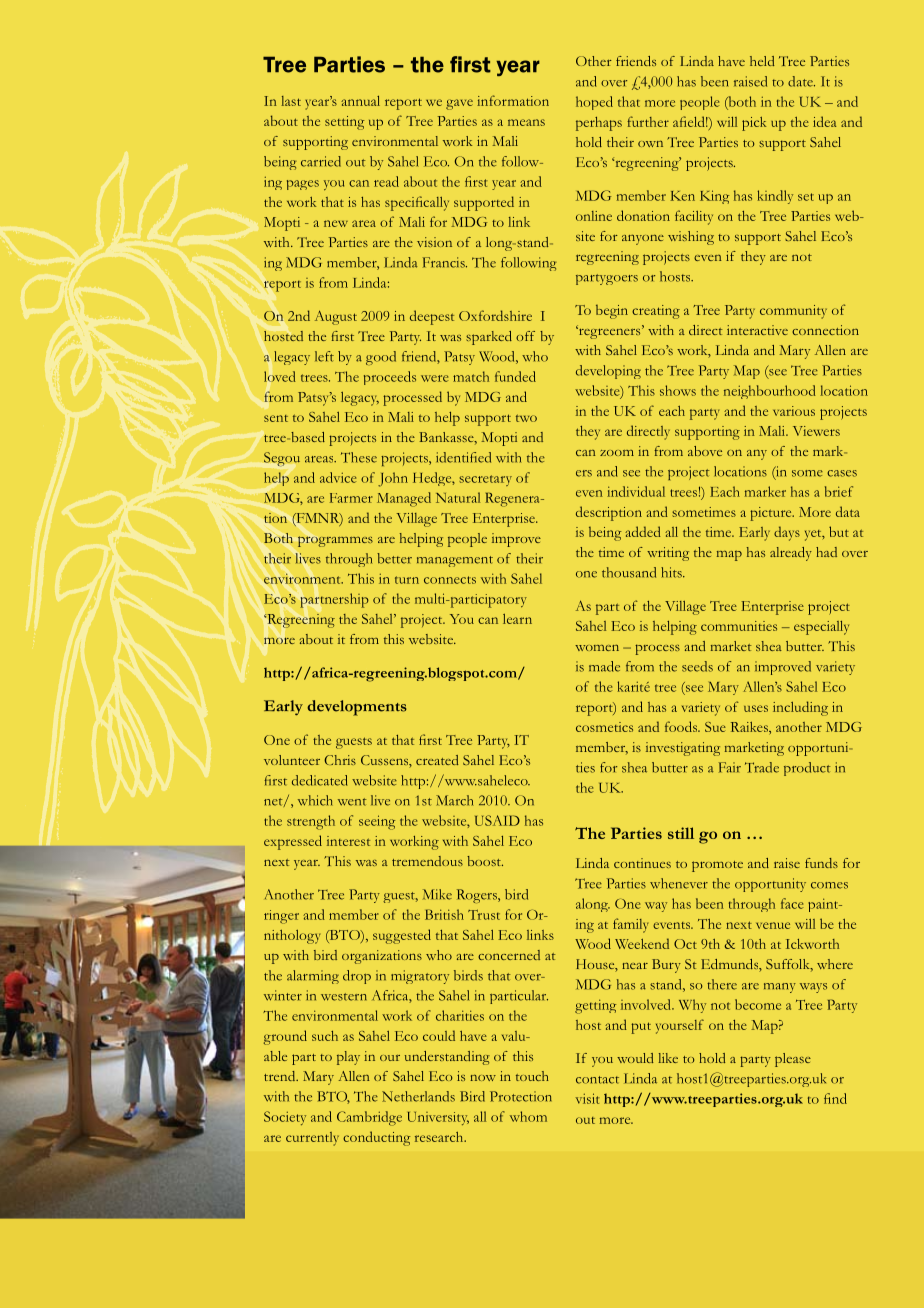 This screenshot has height=1308, width=924. Describe the element at coordinates (793, 1060) in the screenshot. I see `please` at that location.
